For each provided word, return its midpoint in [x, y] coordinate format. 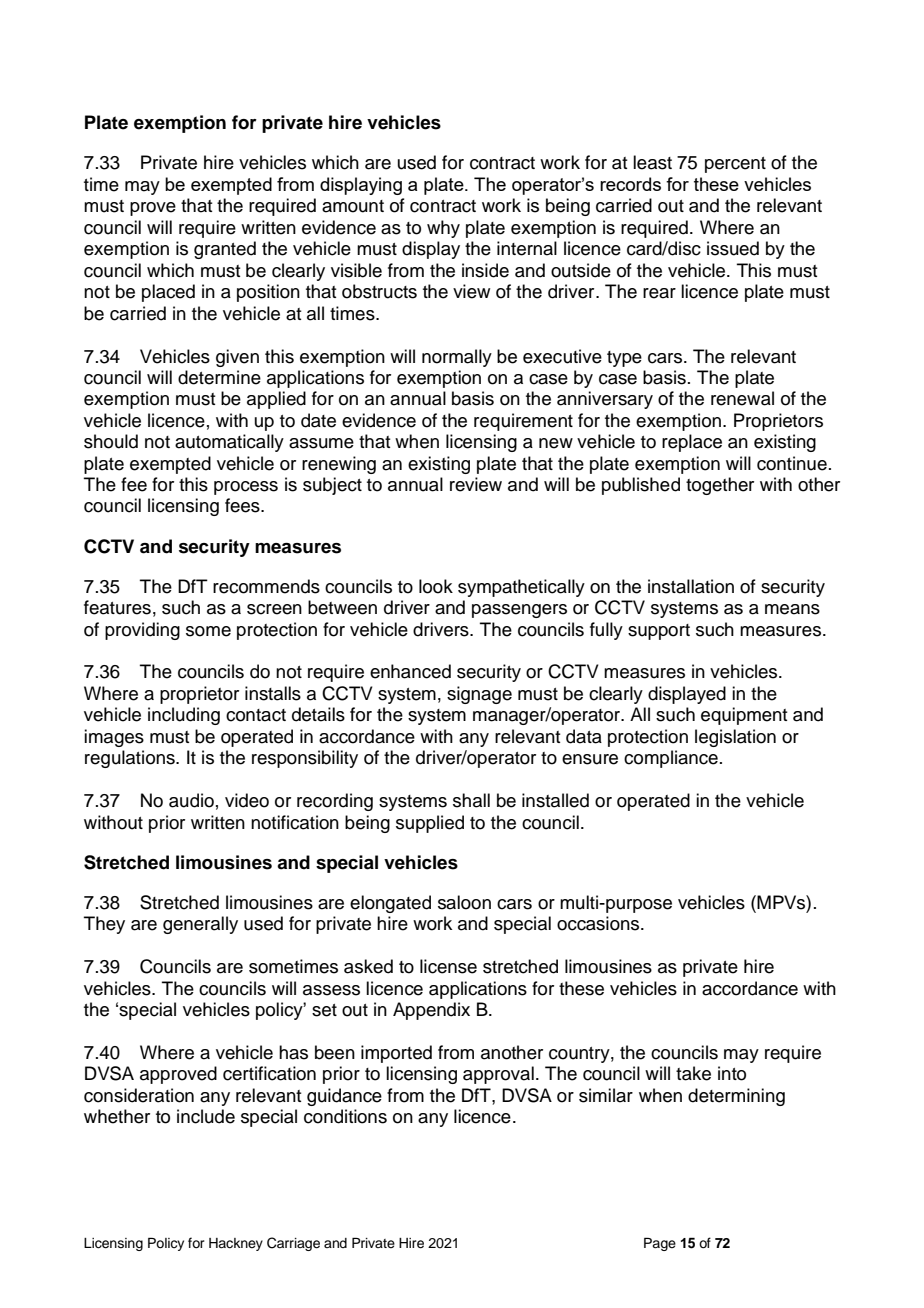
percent [735, 165]
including [184, 716]
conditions [345, 1116]
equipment [744, 716]
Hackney [236, 1244]
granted [225, 250]
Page [660, 1244]
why [443, 229]
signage [479, 695]
